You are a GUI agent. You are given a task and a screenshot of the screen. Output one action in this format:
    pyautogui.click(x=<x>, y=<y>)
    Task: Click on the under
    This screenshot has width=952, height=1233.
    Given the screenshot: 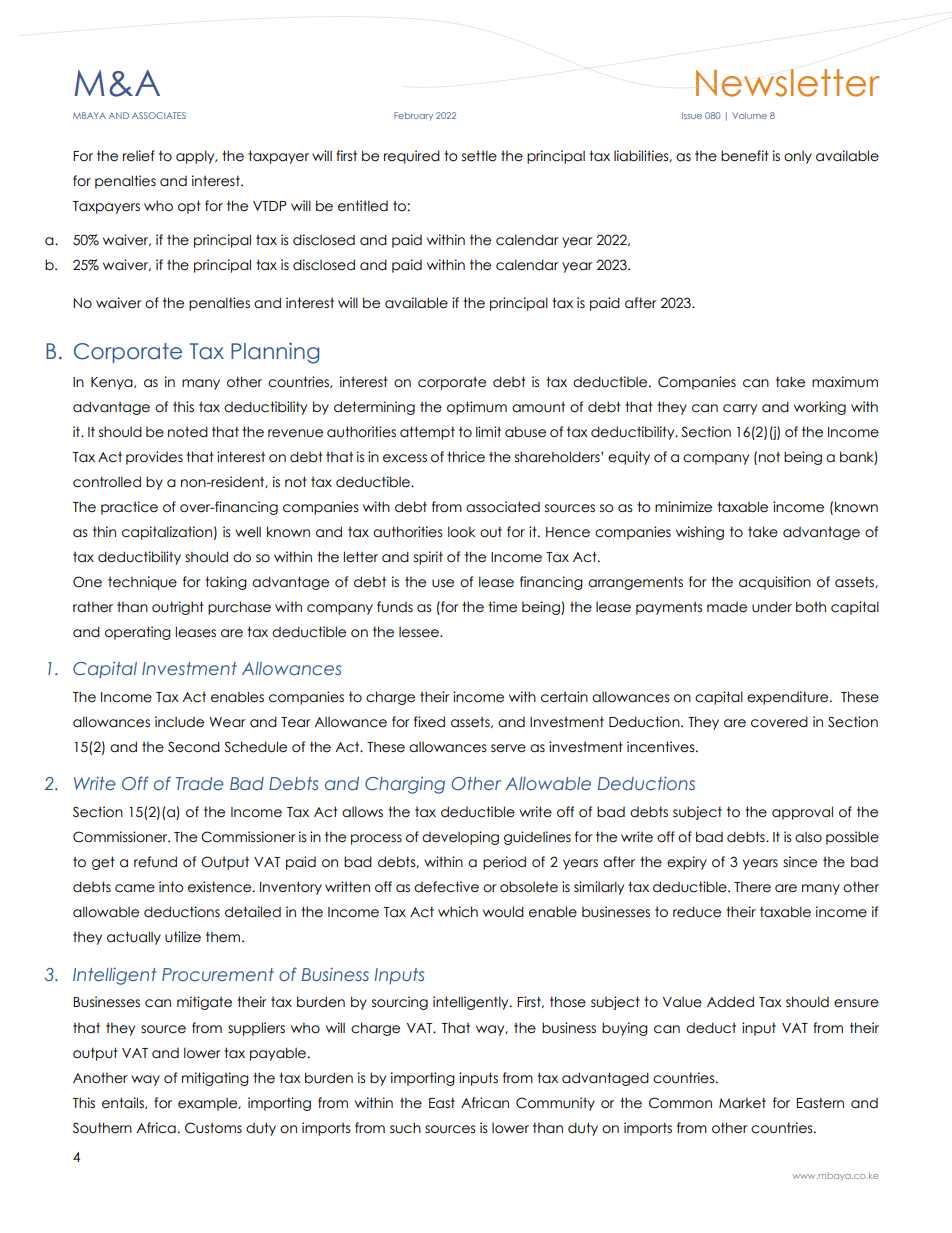 What is the action you would take?
    pyautogui.click(x=772, y=607)
